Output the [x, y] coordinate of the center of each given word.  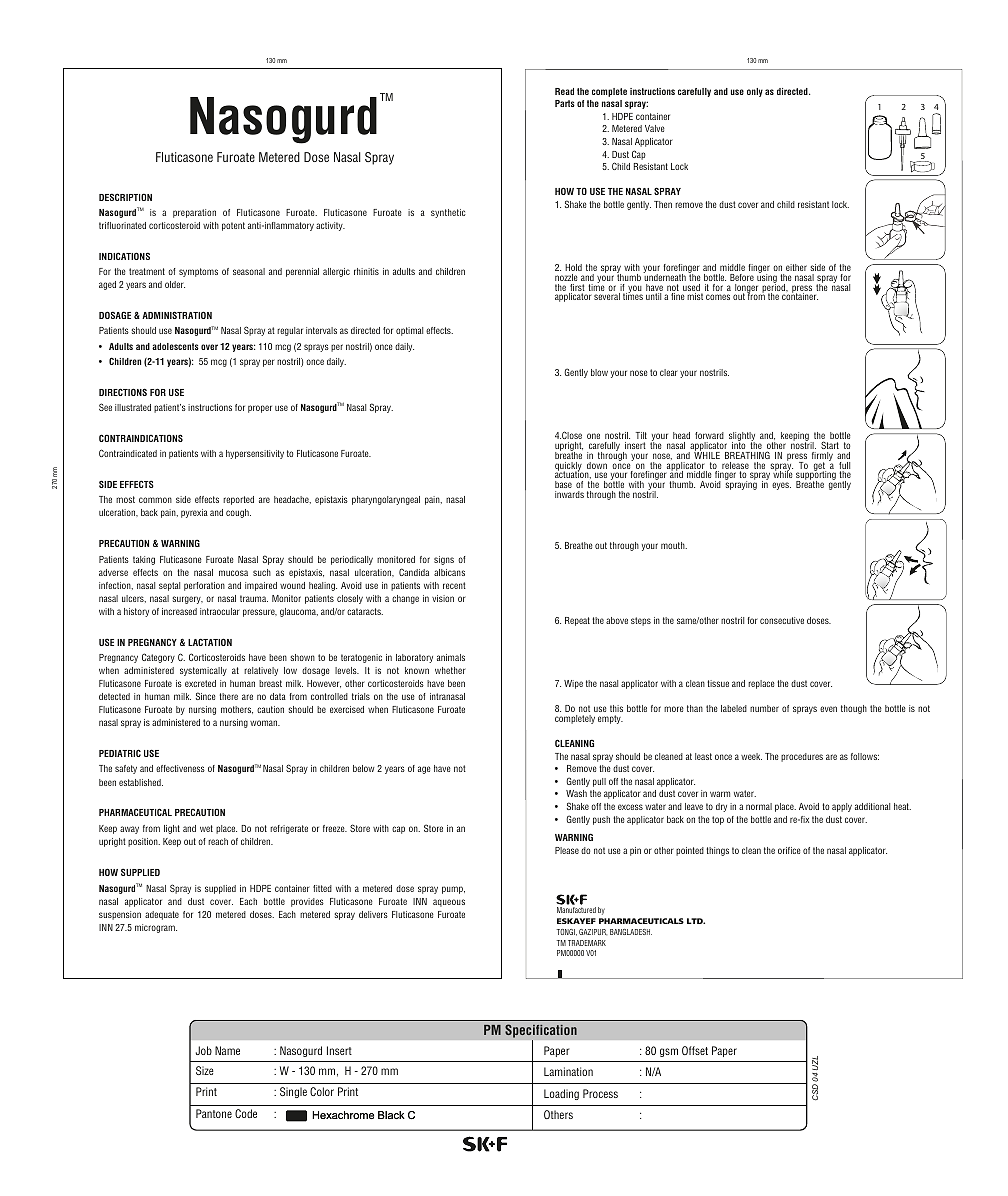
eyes [781, 486]
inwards [569, 494]
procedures [802, 757]
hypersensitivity [255, 454]
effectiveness [180, 768]
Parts [565, 103]
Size [205, 1070]
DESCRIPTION [125, 197]
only [755, 92]
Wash [576, 793]
